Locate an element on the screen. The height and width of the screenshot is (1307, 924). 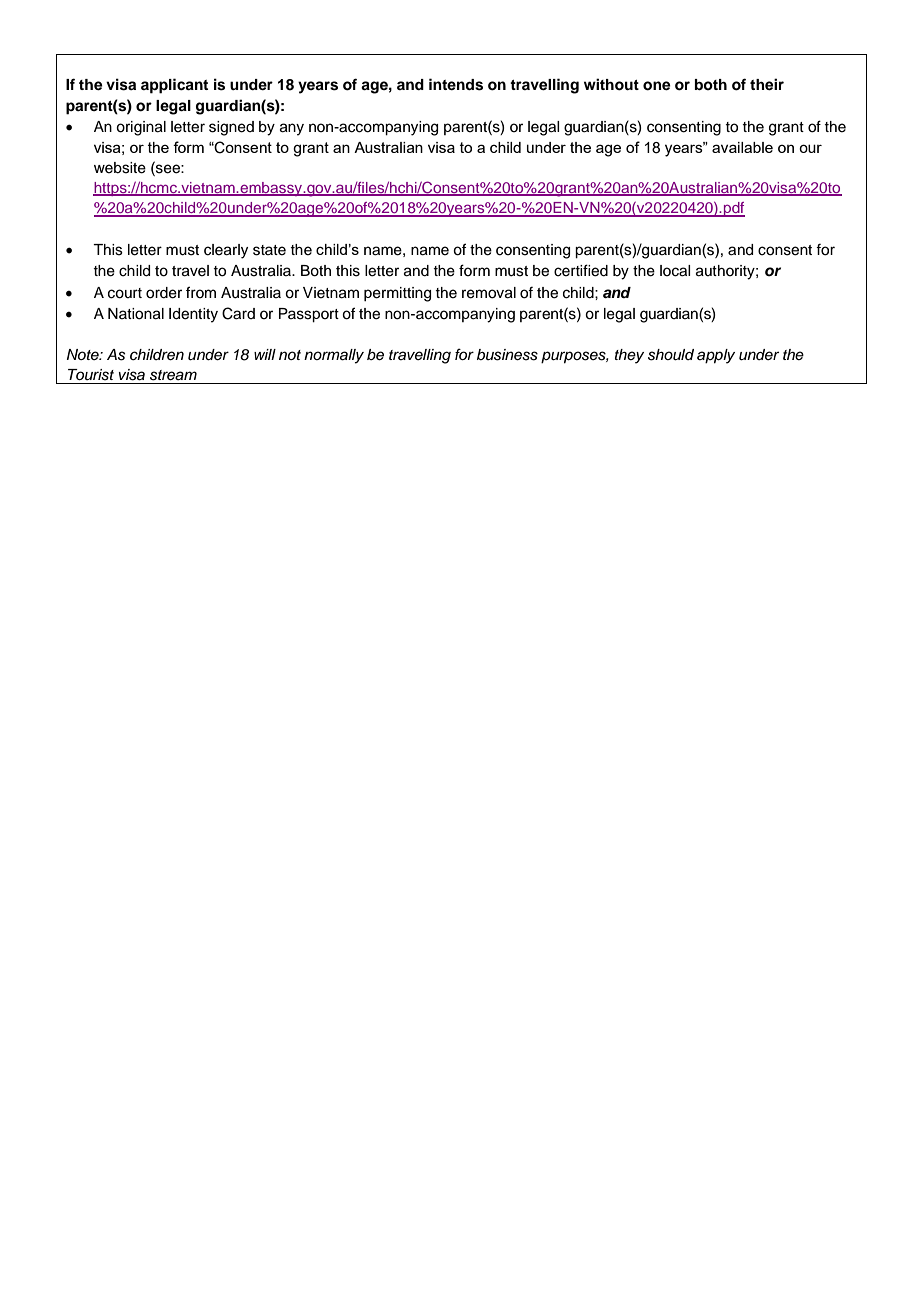
clearly is located at coordinates (226, 251).
